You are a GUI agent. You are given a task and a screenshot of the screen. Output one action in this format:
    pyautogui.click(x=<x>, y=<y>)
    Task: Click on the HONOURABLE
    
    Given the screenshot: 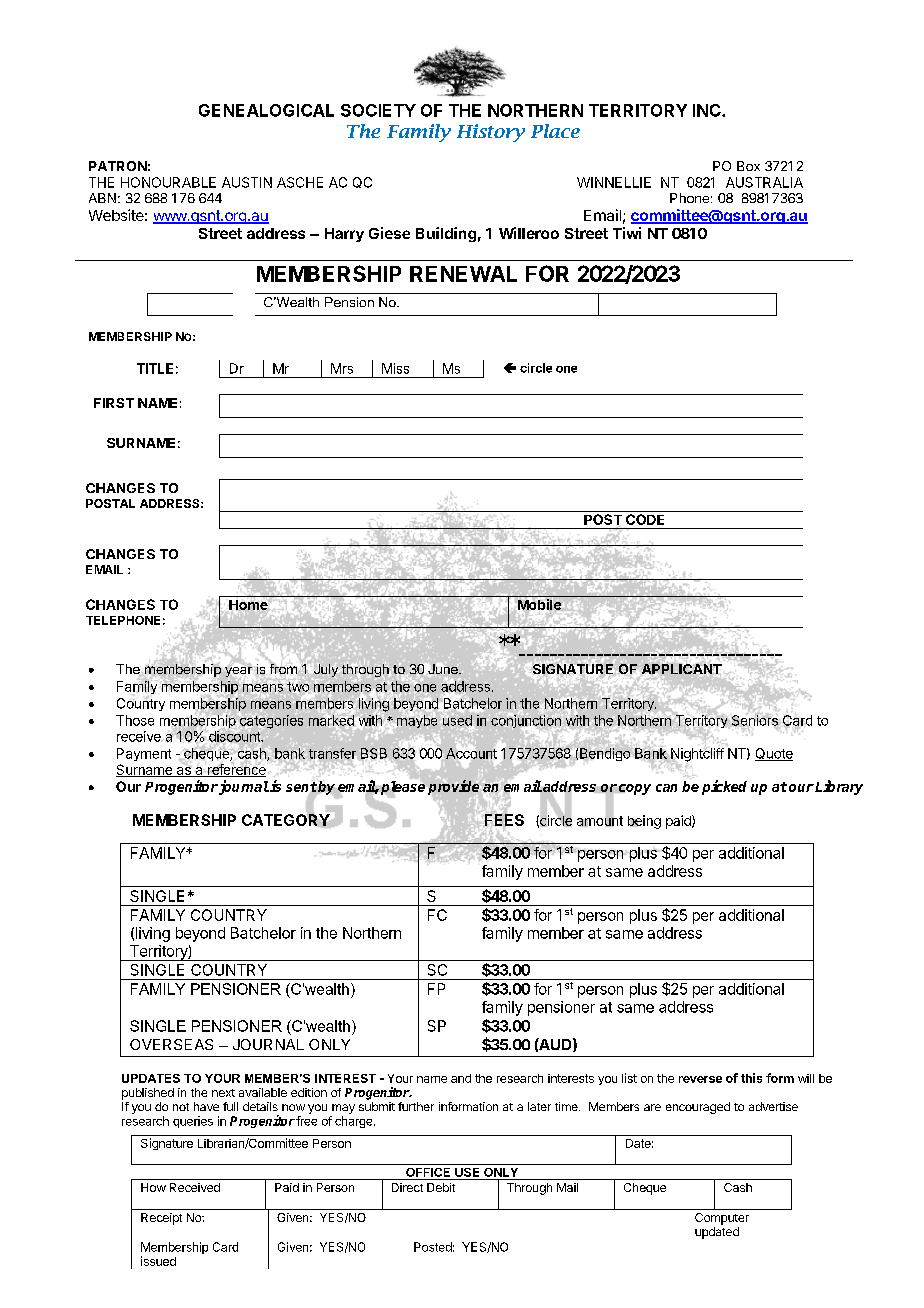 What is the action you would take?
    pyautogui.click(x=168, y=182)
